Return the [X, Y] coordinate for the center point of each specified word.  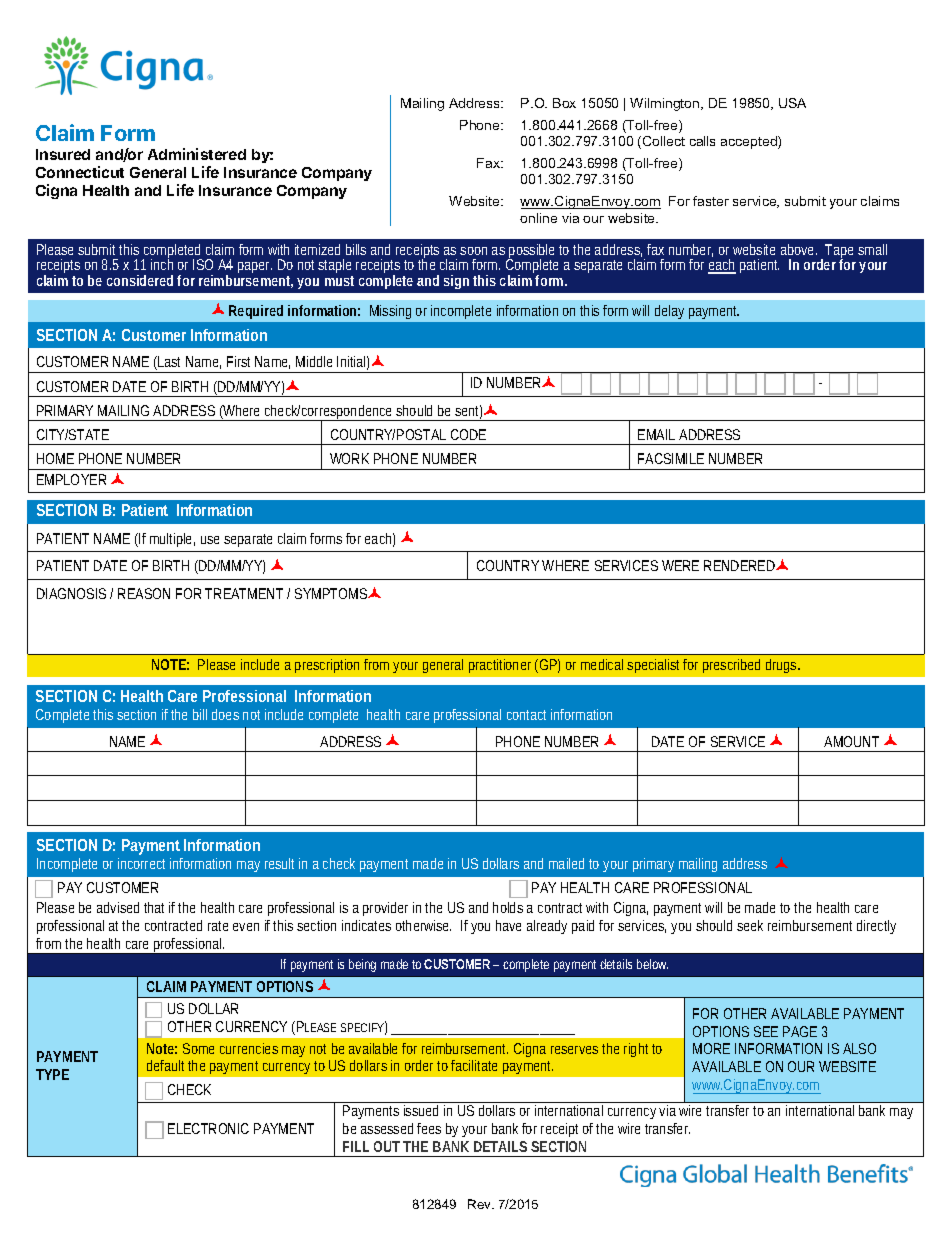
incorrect [141, 863]
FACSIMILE [671, 458]
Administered [197, 154]
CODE [468, 434]
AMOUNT [851, 741]
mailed [566, 863]
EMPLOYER [71, 479]
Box [564, 103]
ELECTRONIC [208, 1128]
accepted [750, 142]
